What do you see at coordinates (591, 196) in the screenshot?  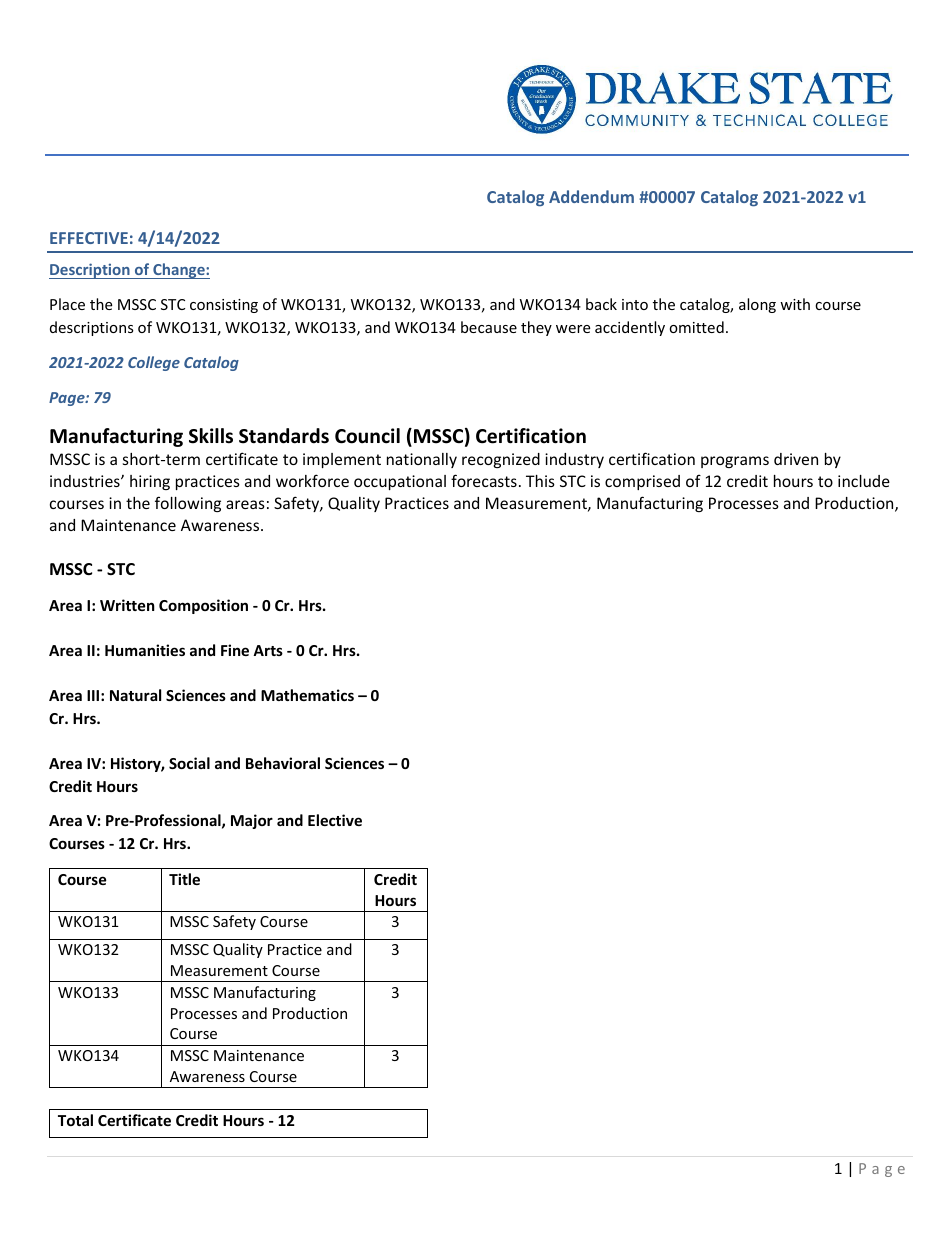 I see `Addendum` at bounding box center [591, 196].
